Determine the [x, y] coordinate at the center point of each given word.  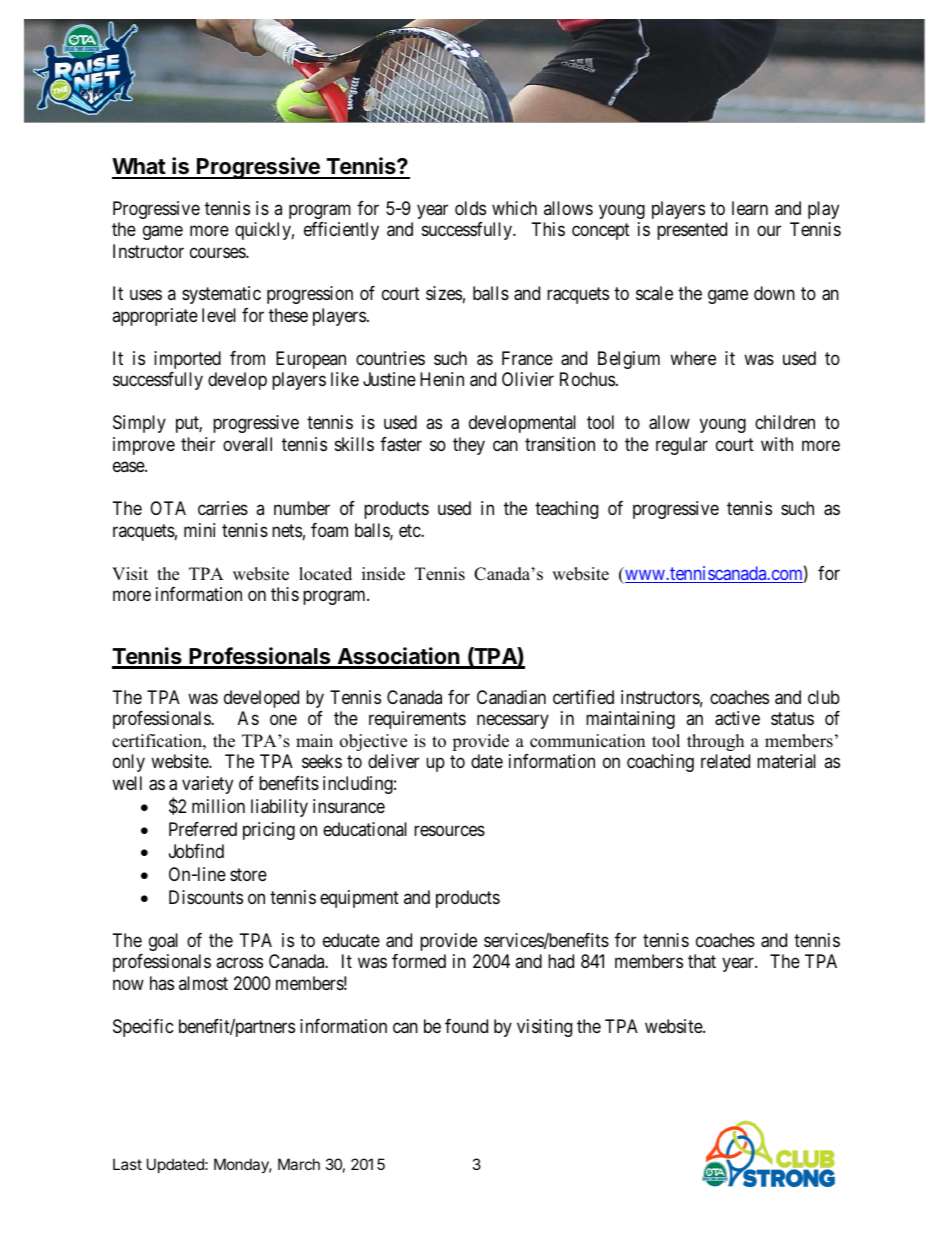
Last [127, 1164]
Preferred [203, 829]
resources [449, 830]
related [725, 761]
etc [410, 530]
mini [199, 530]
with [777, 444]
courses [218, 252]
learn [750, 208]
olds [470, 208]
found [466, 1026]
